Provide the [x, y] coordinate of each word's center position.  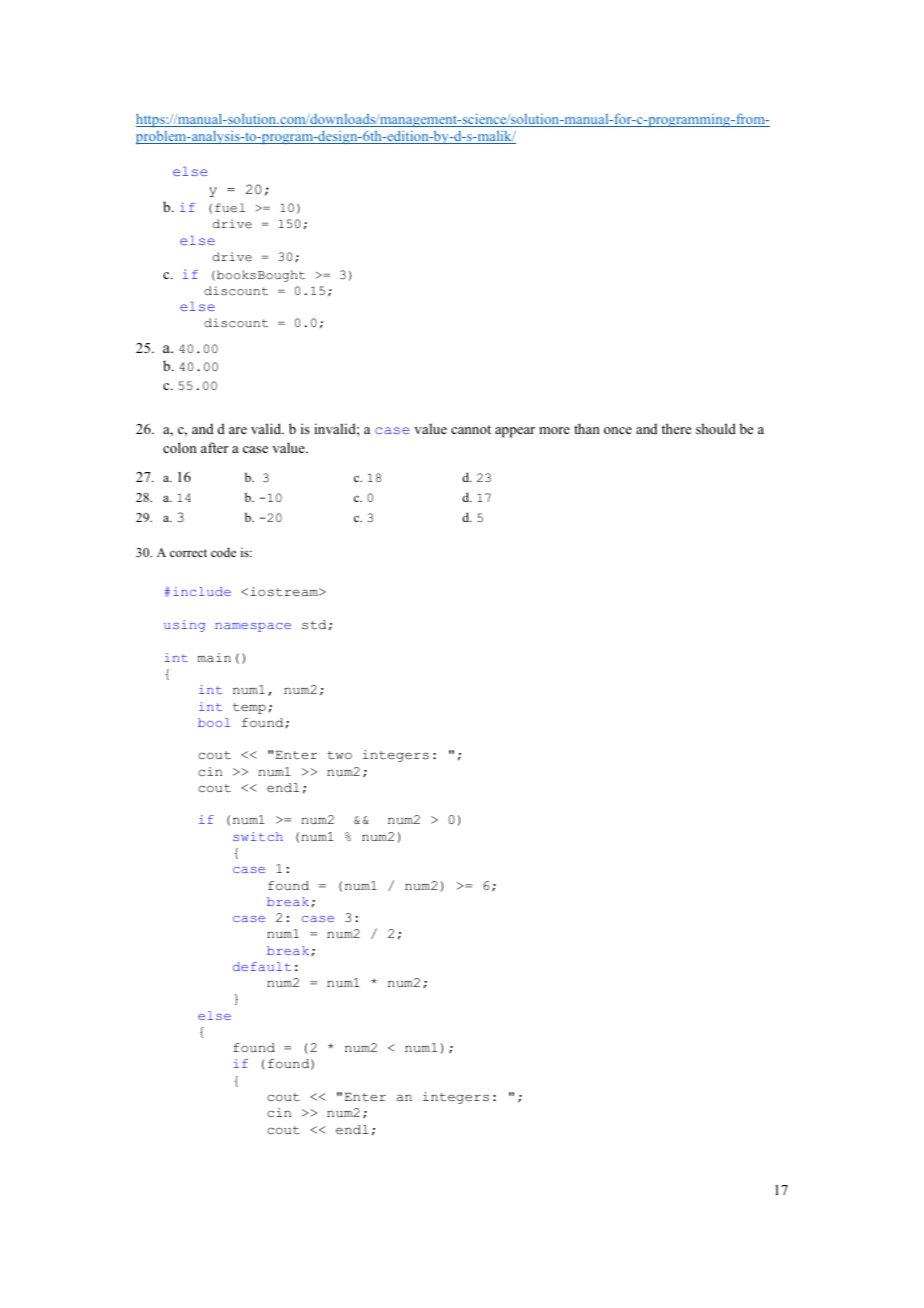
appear [515, 432]
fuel [230, 207]
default [262, 966]
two [339, 755]
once [618, 430]
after [215, 447]
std [314, 624]
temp [249, 708]
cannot [471, 429]
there [676, 428]
